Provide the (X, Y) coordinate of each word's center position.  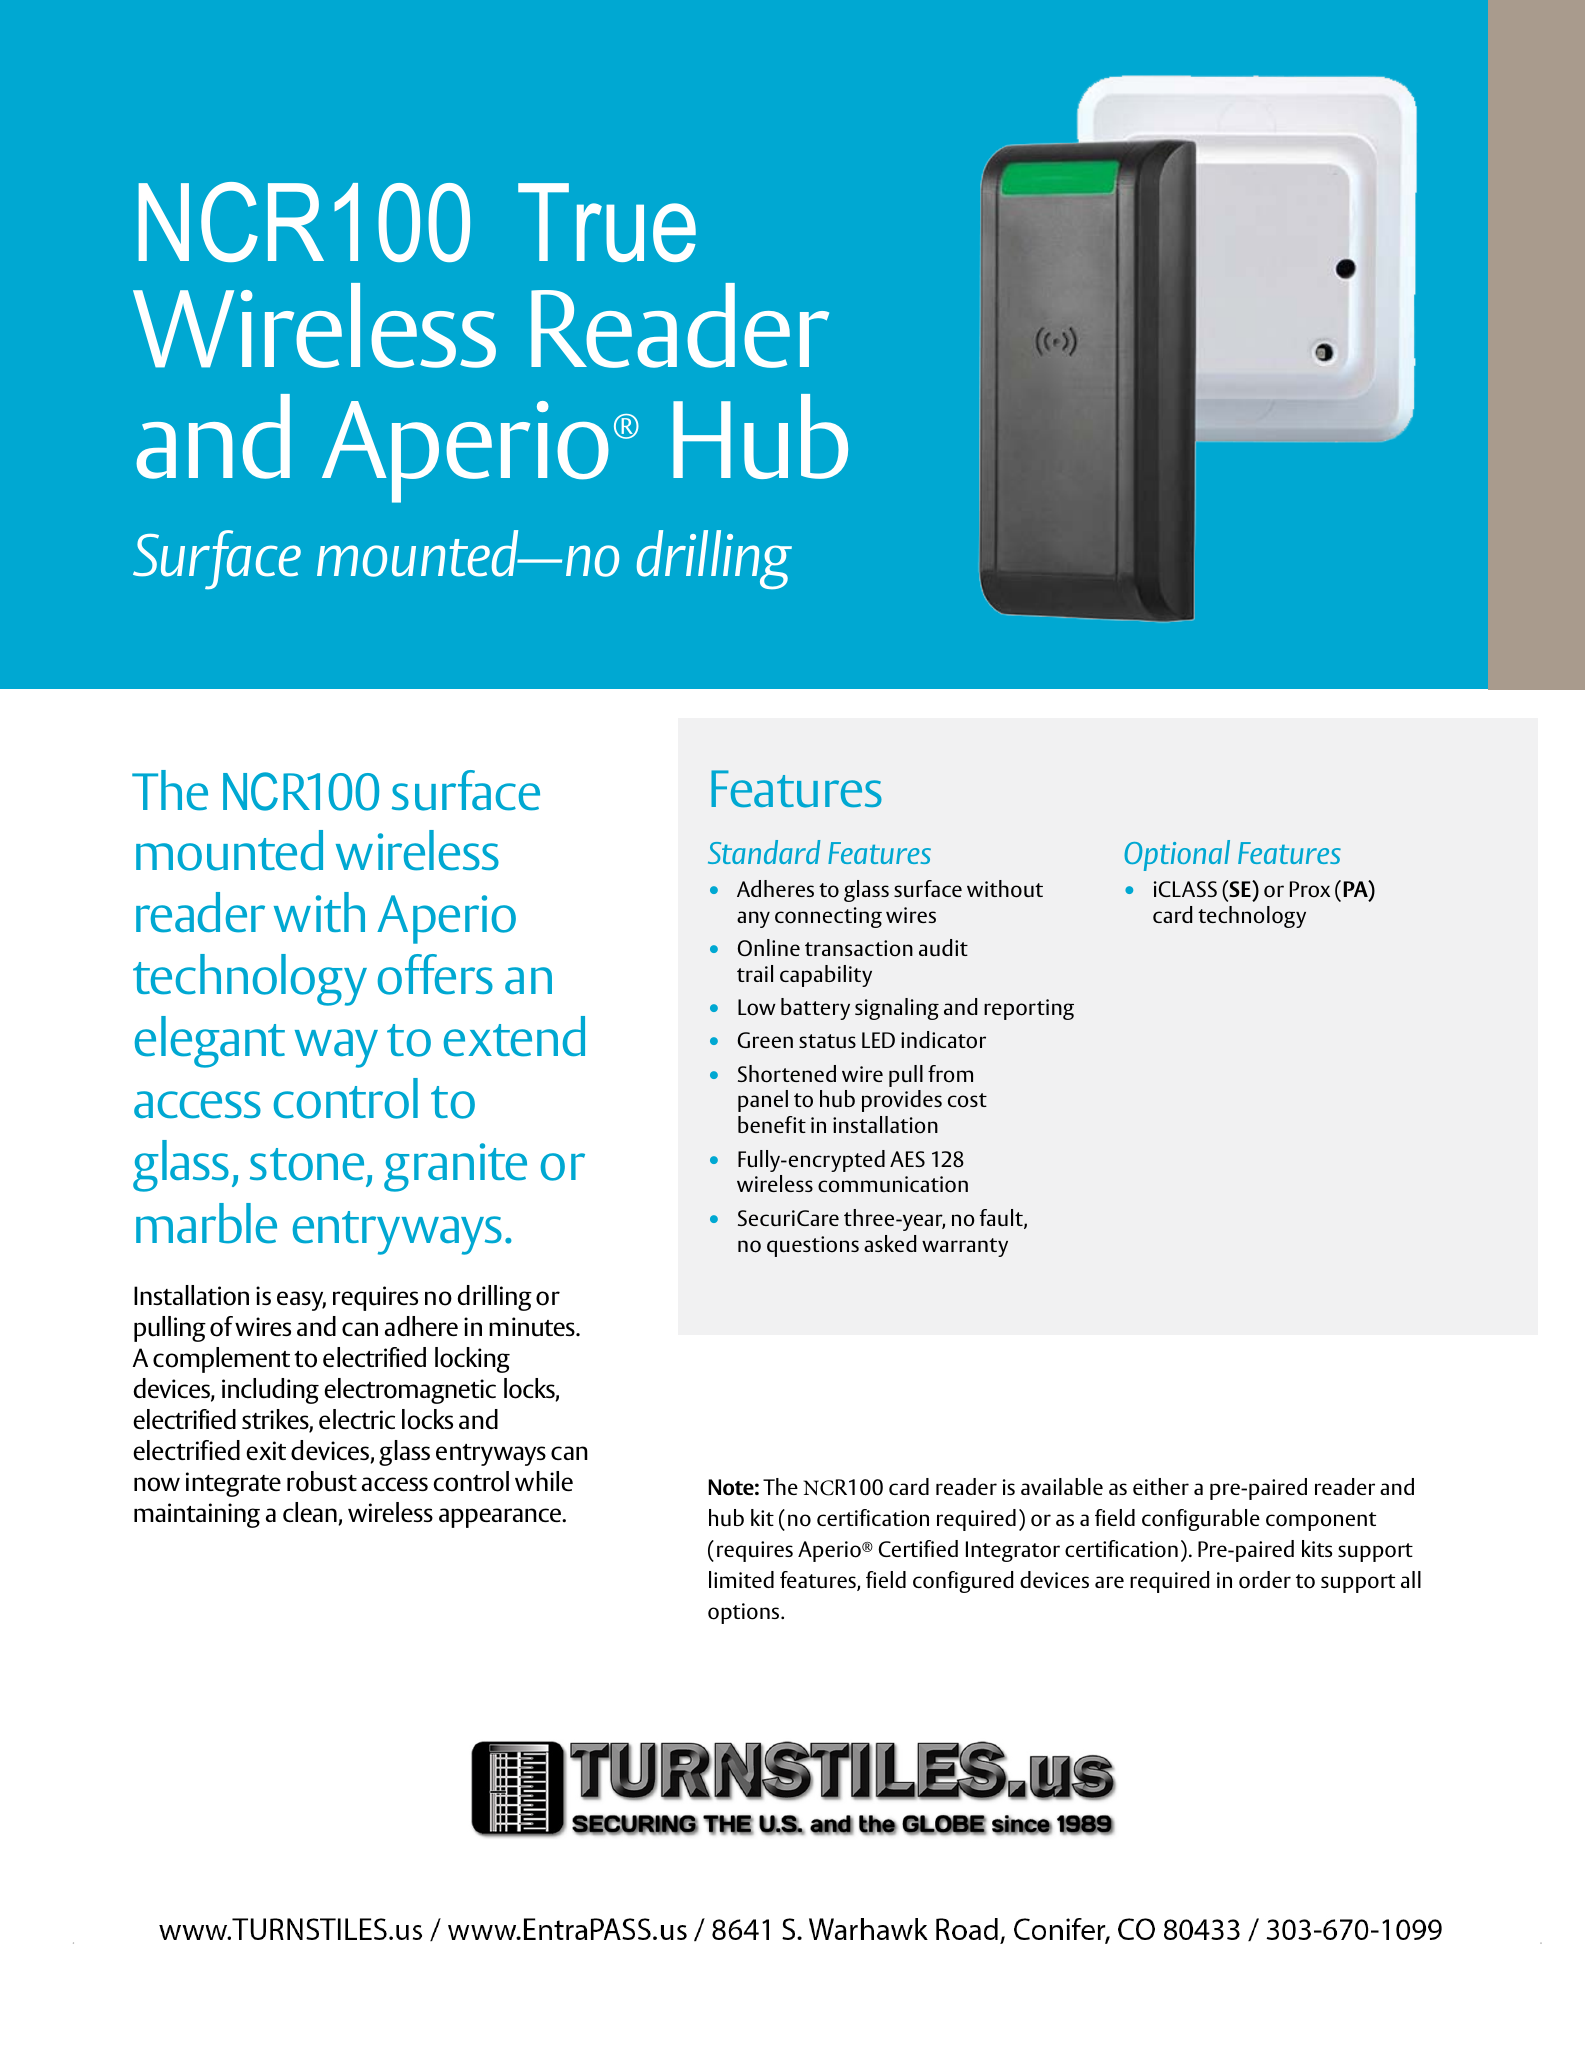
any (753, 919)
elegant (210, 1042)
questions (813, 1246)
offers (435, 974)
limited (741, 1579)
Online (768, 948)
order (1265, 1580)
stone (307, 1164)
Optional (1177, 855)
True (607, 222)
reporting (1029, 1009)
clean (311, 1513)
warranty (965, 1247)
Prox (1310, 889)
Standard (764, 852)
